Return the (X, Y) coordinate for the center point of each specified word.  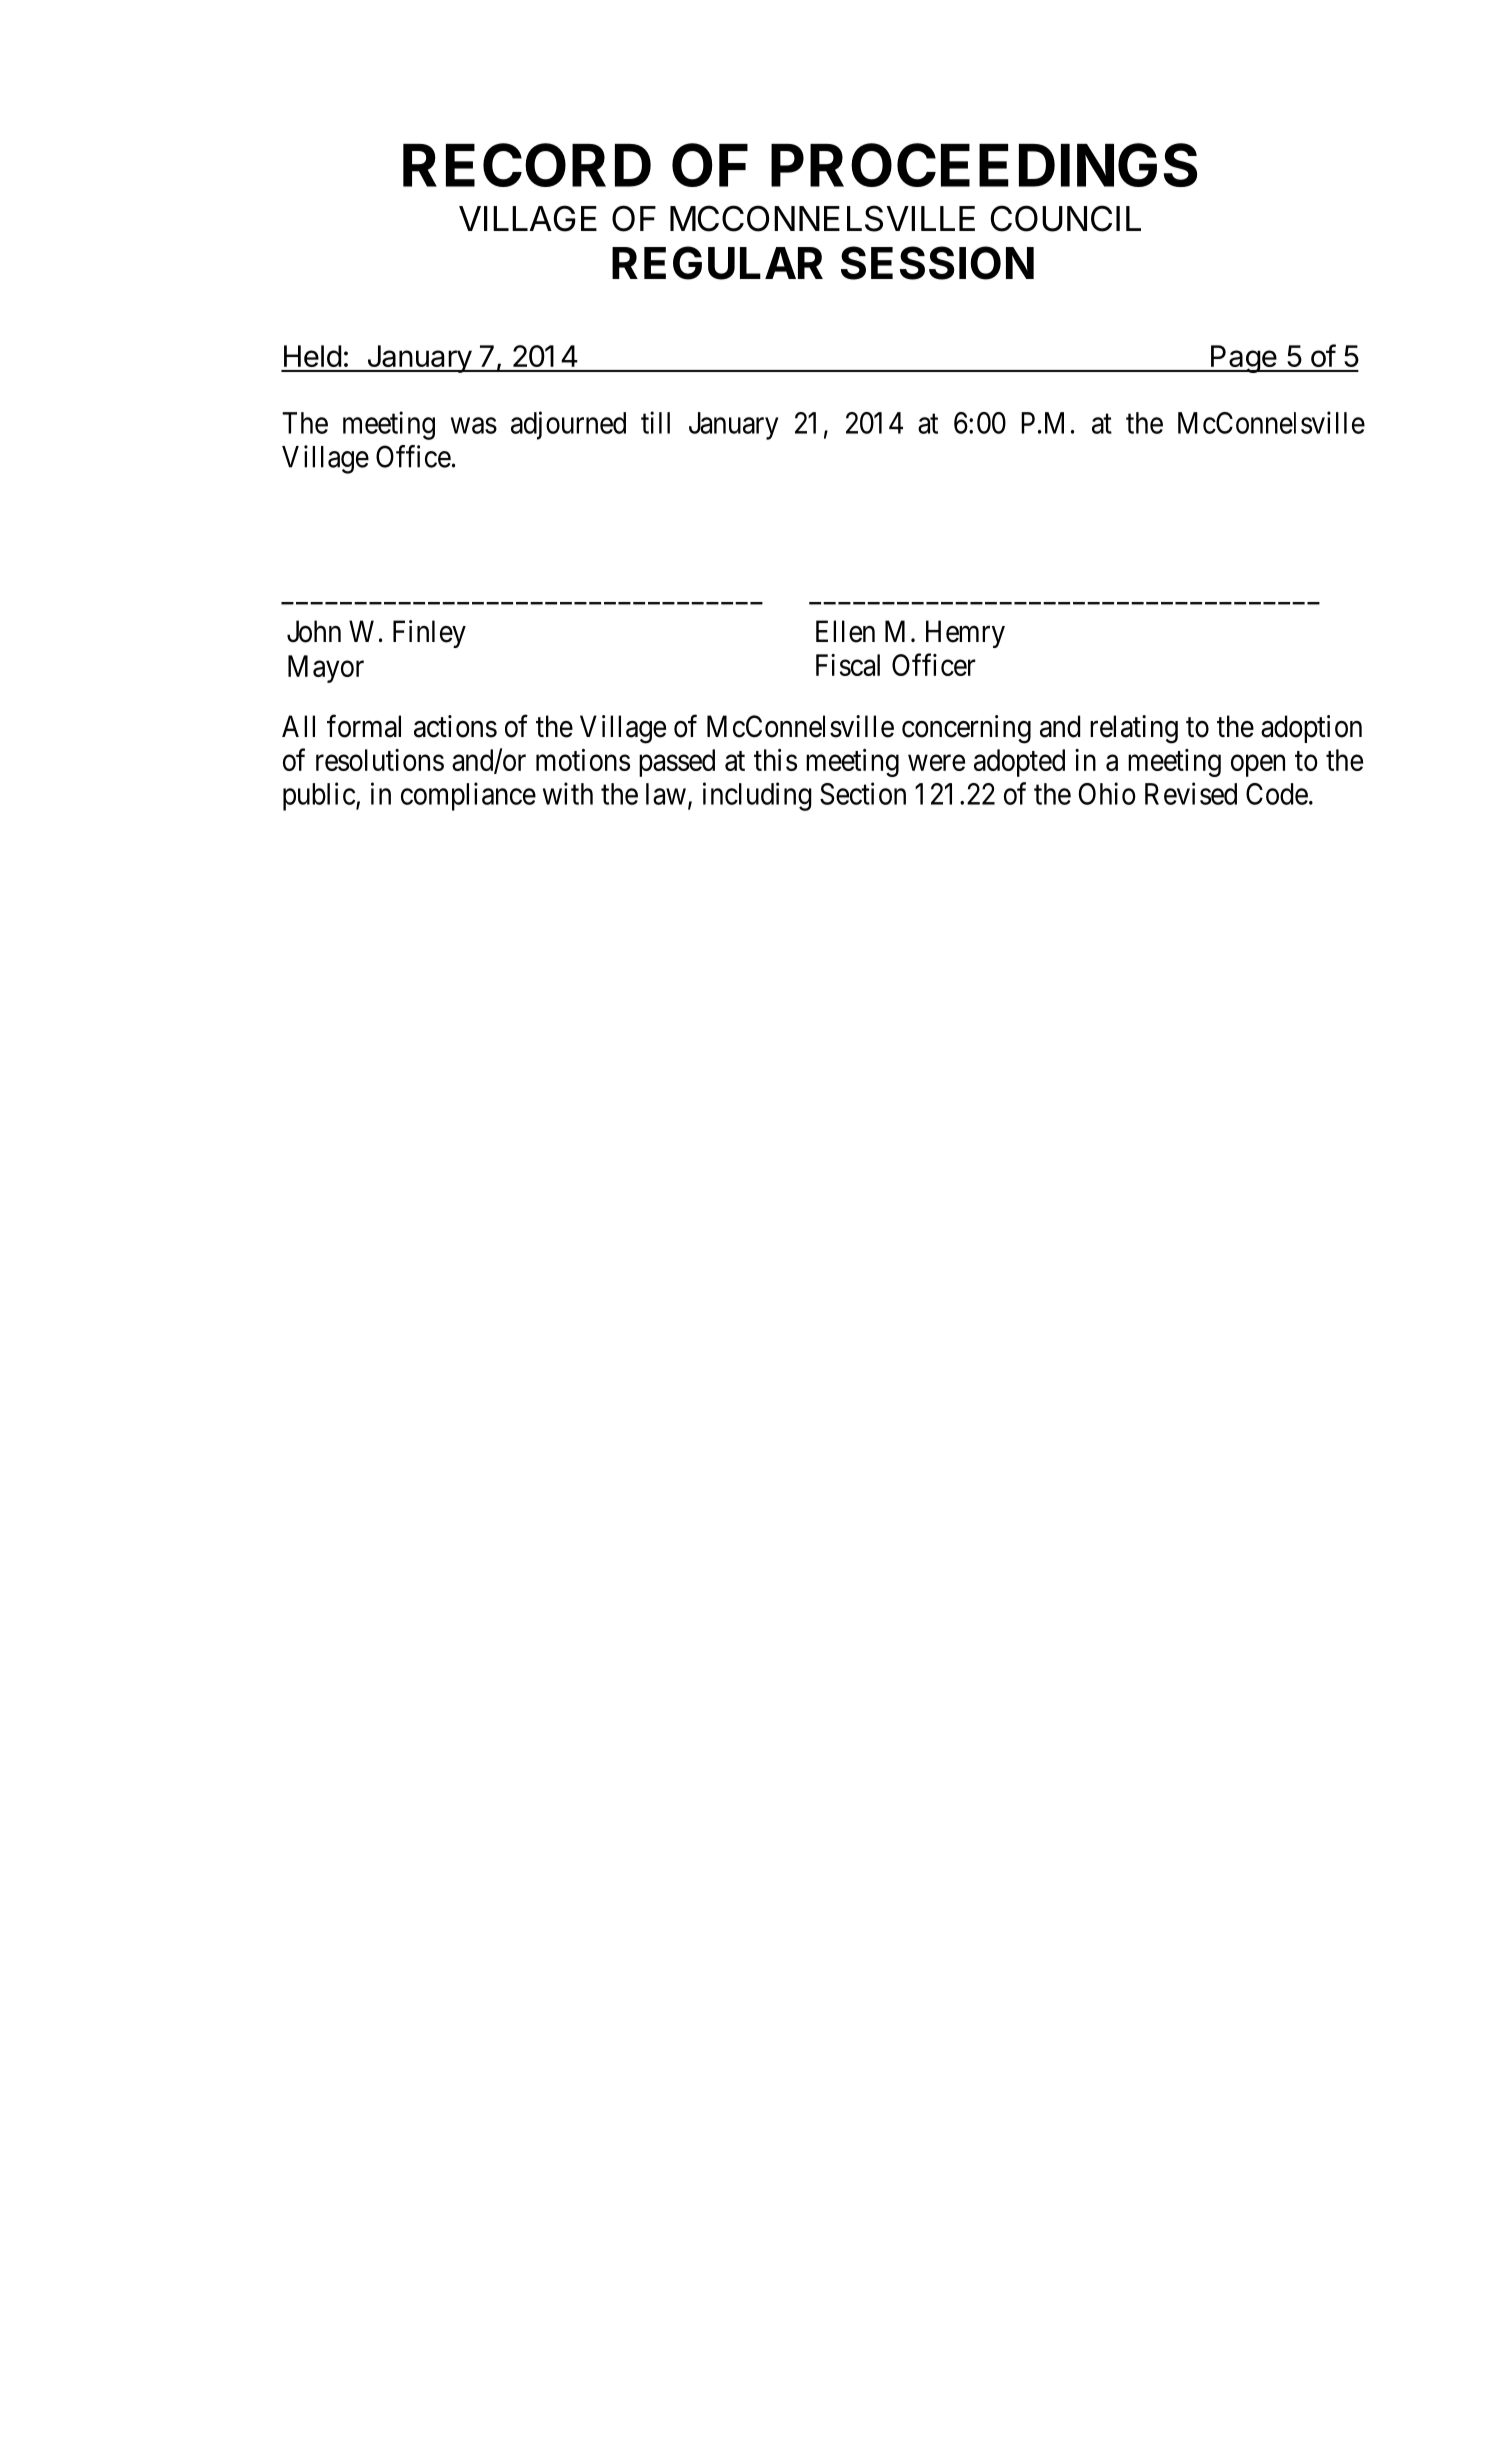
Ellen (845, 631)
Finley (429, 634)
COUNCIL (1066, 218)
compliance (468, 796)
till (655, 422)
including (757, 796)
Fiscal (848, 665)
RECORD (527, 165)
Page (1243, 359)
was (474, 426)
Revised (1191, 793)
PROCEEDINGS (984, 165)
